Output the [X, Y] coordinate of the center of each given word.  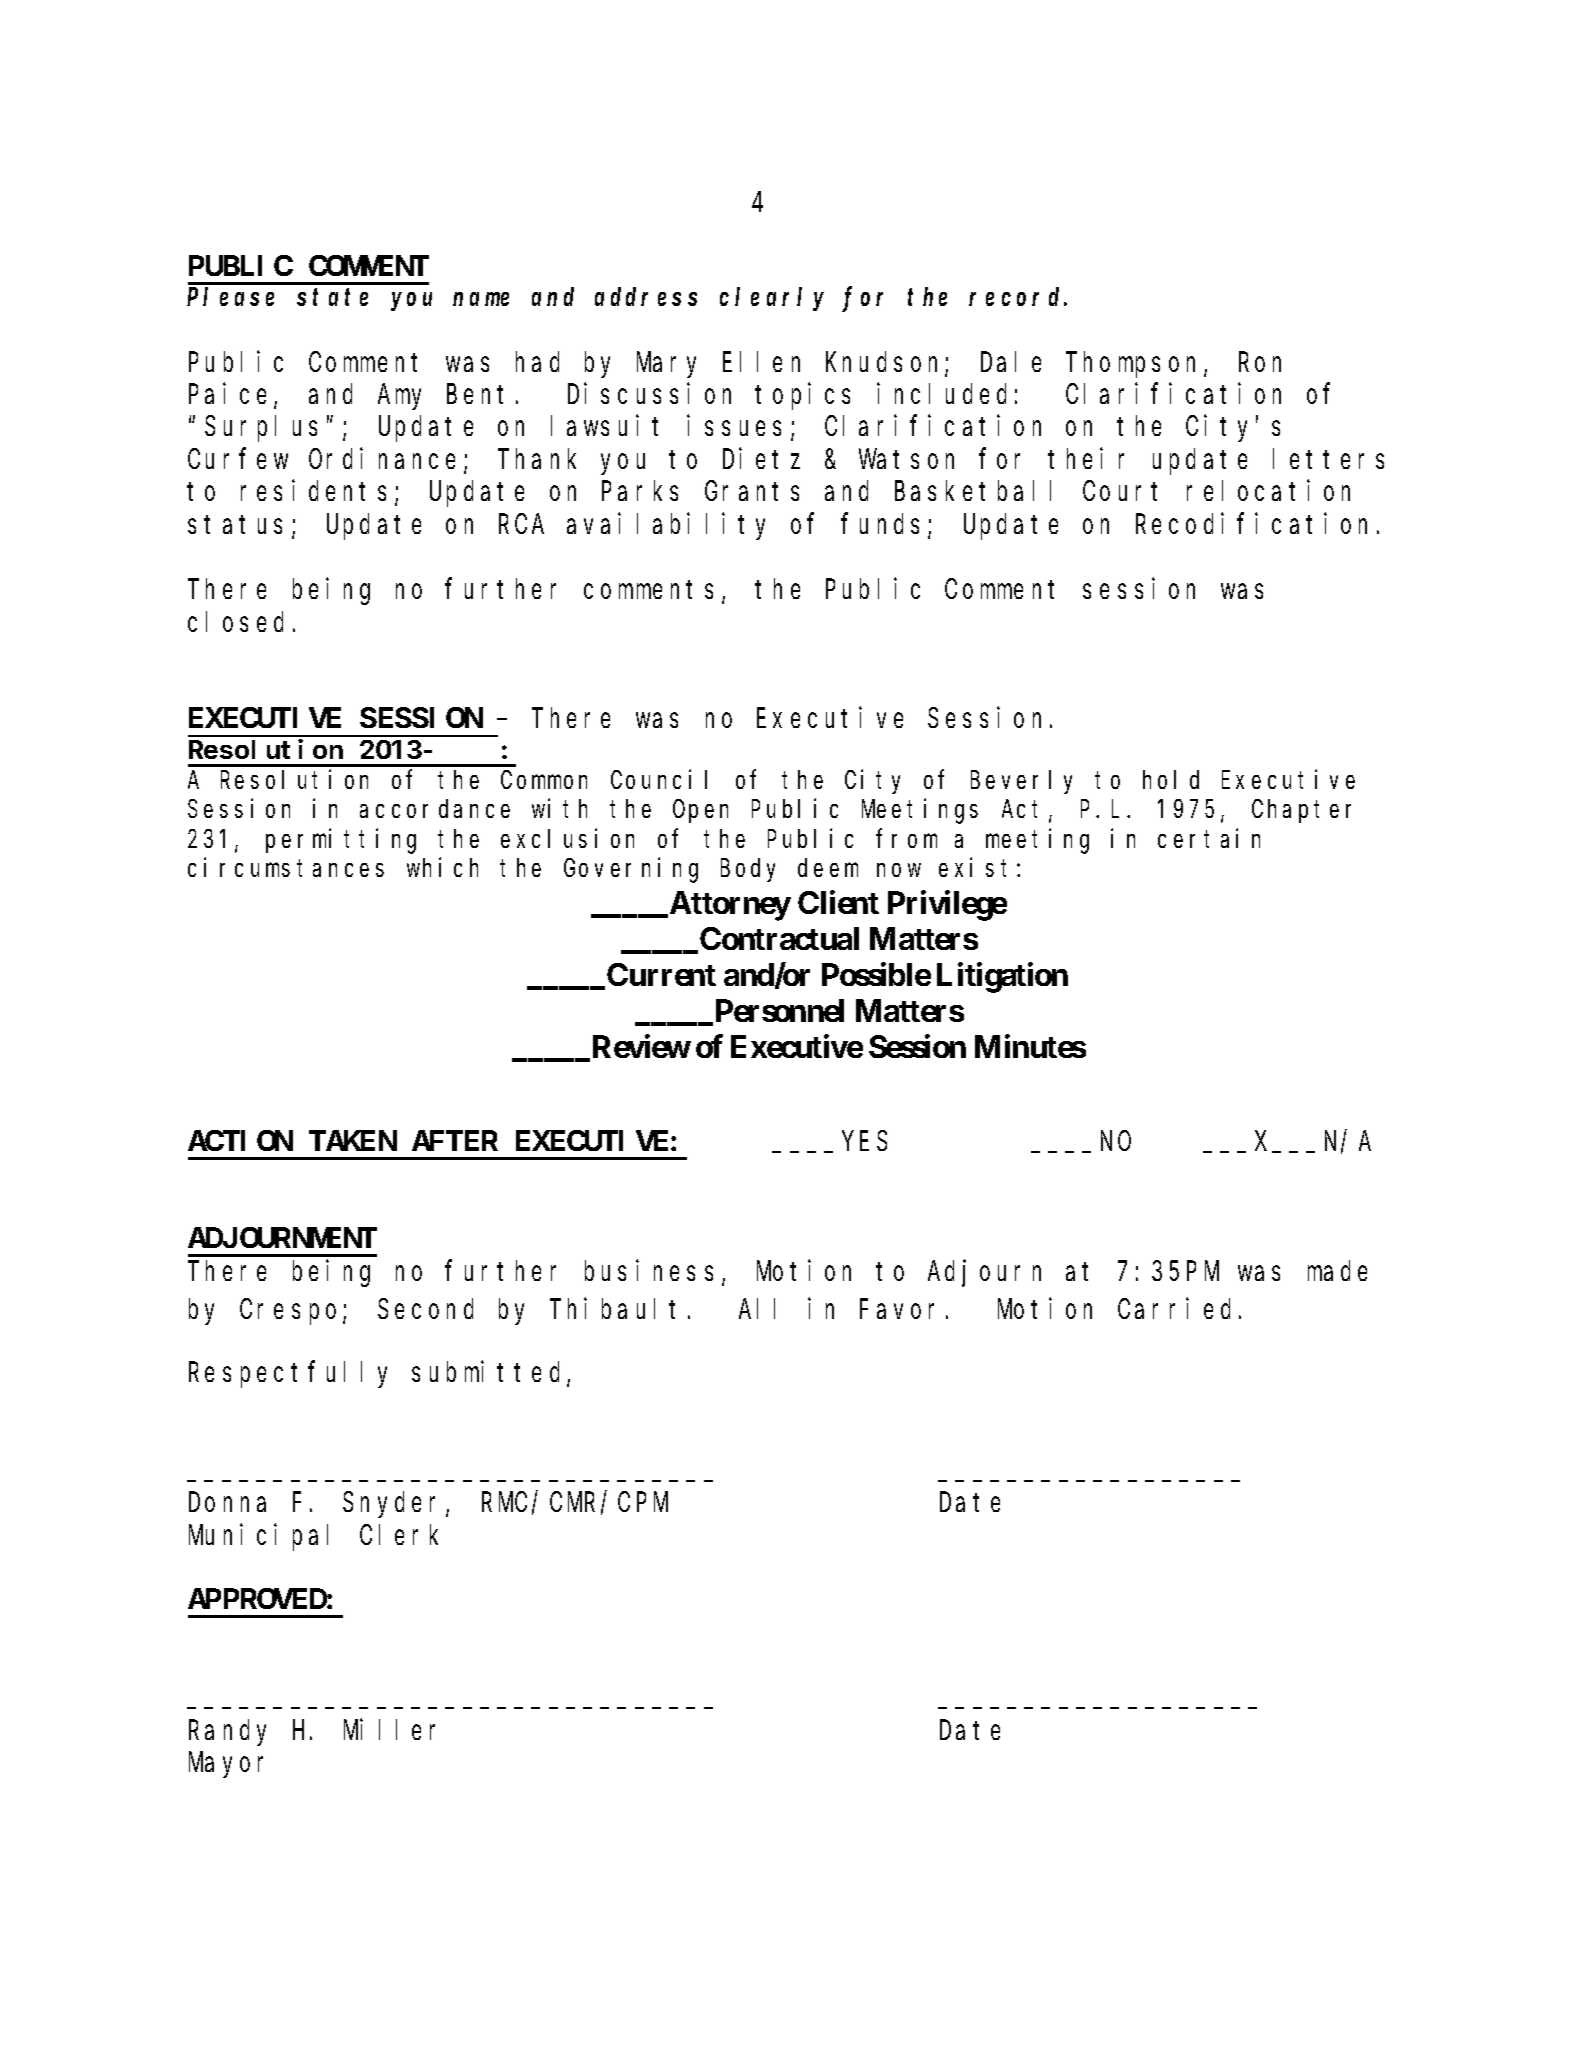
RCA [521, 524]
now [899, 870]
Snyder [395, 1505]
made [1337, 1271]
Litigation [1002, 977]
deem [828, 868]
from [906, 838]
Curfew [238, 459]
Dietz [761, 458]
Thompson [1135, 365]
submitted [490, 1373]
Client [838, 902]
